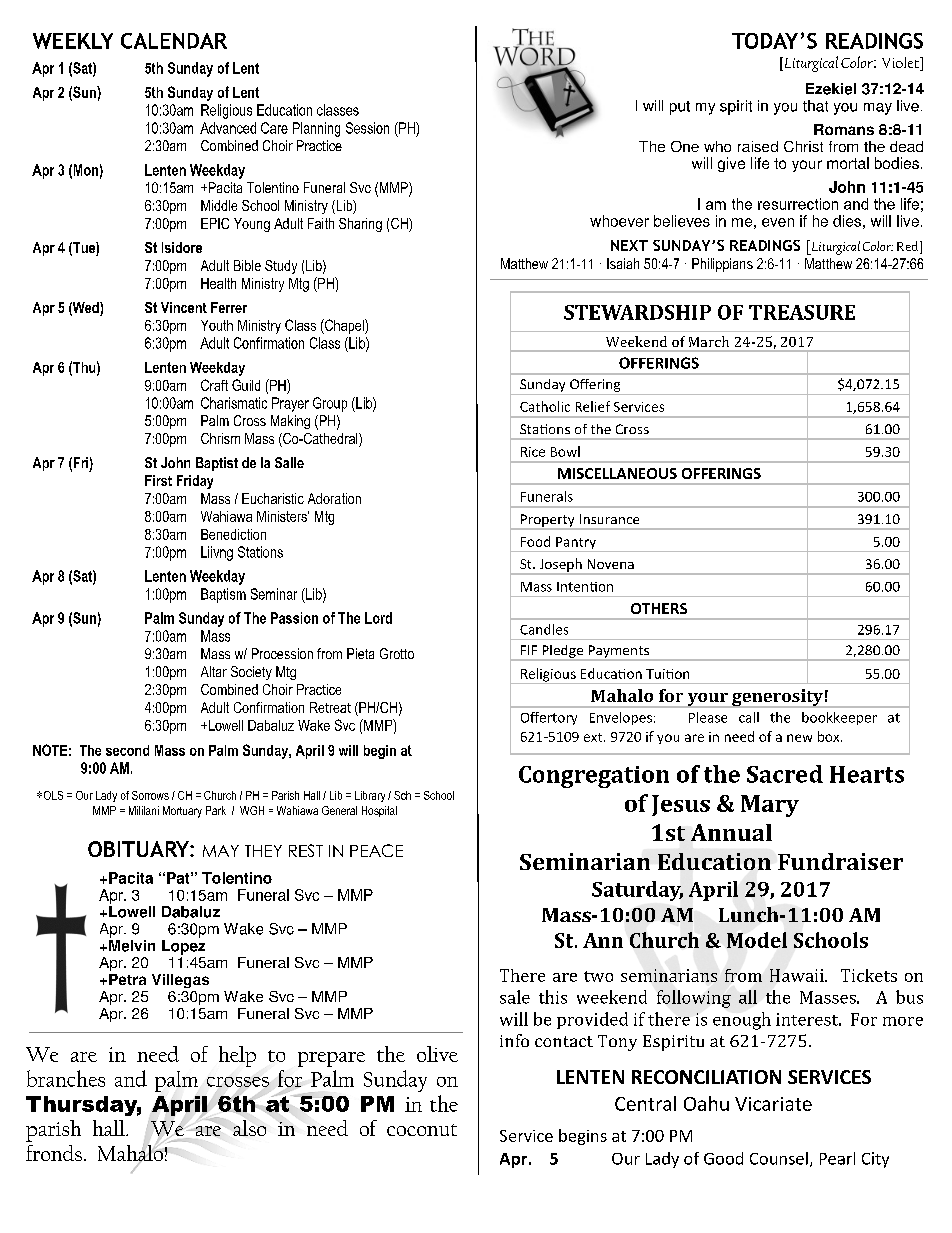 The height and width of the screenshot is (1233, 952). Describe the element at coordinates (545, 406) in the screenshot. I see `Catholic` at that location.
